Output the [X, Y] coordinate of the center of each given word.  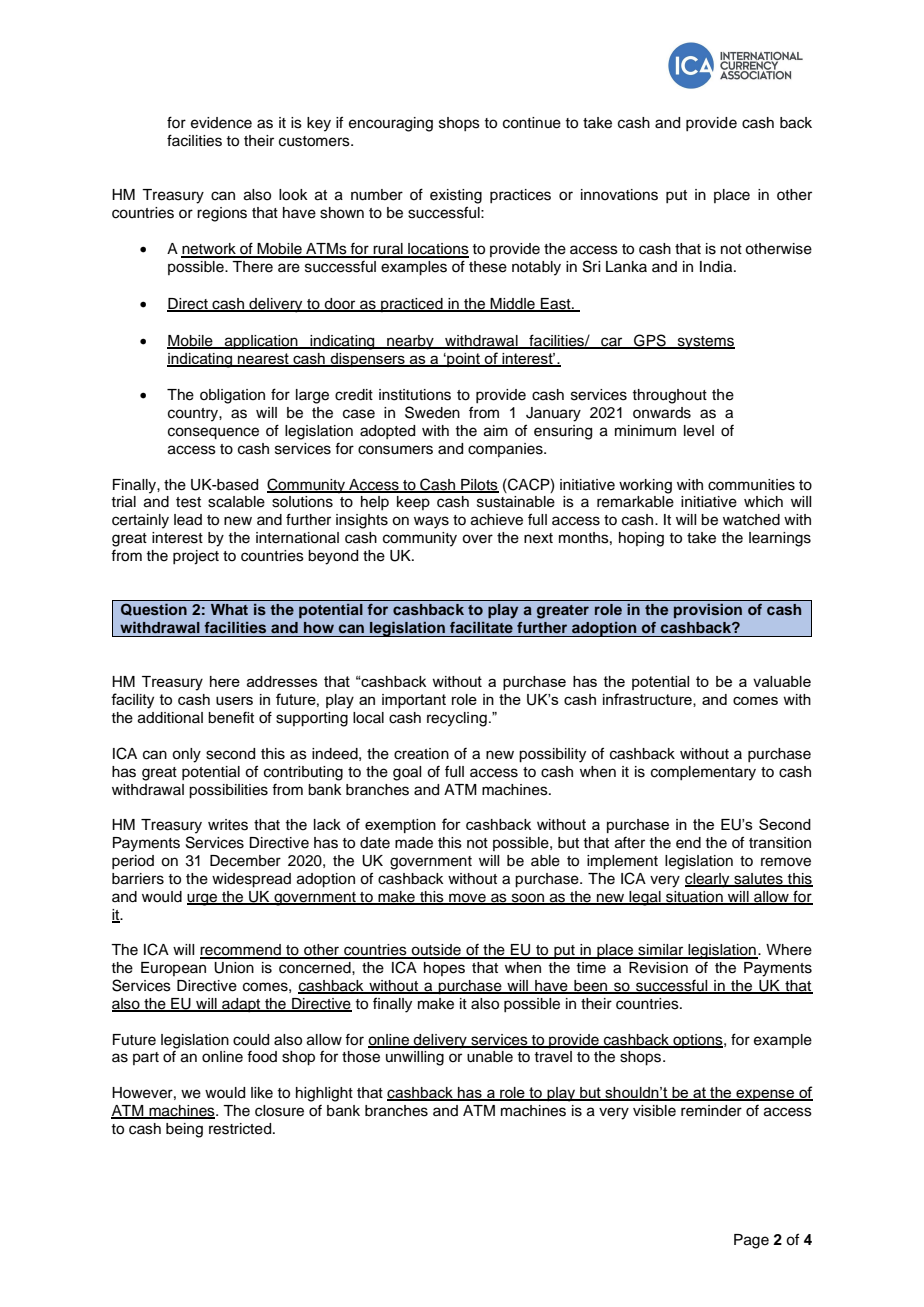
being [184, 1130]
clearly [708, 880]
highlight [324, 1094]
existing [456, 196]
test [188, 502]
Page [751, 1241]
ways [431, 522]
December [245, 861]
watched [751, 520]
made [414, 843]
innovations [619, 195]
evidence [221, 123]
